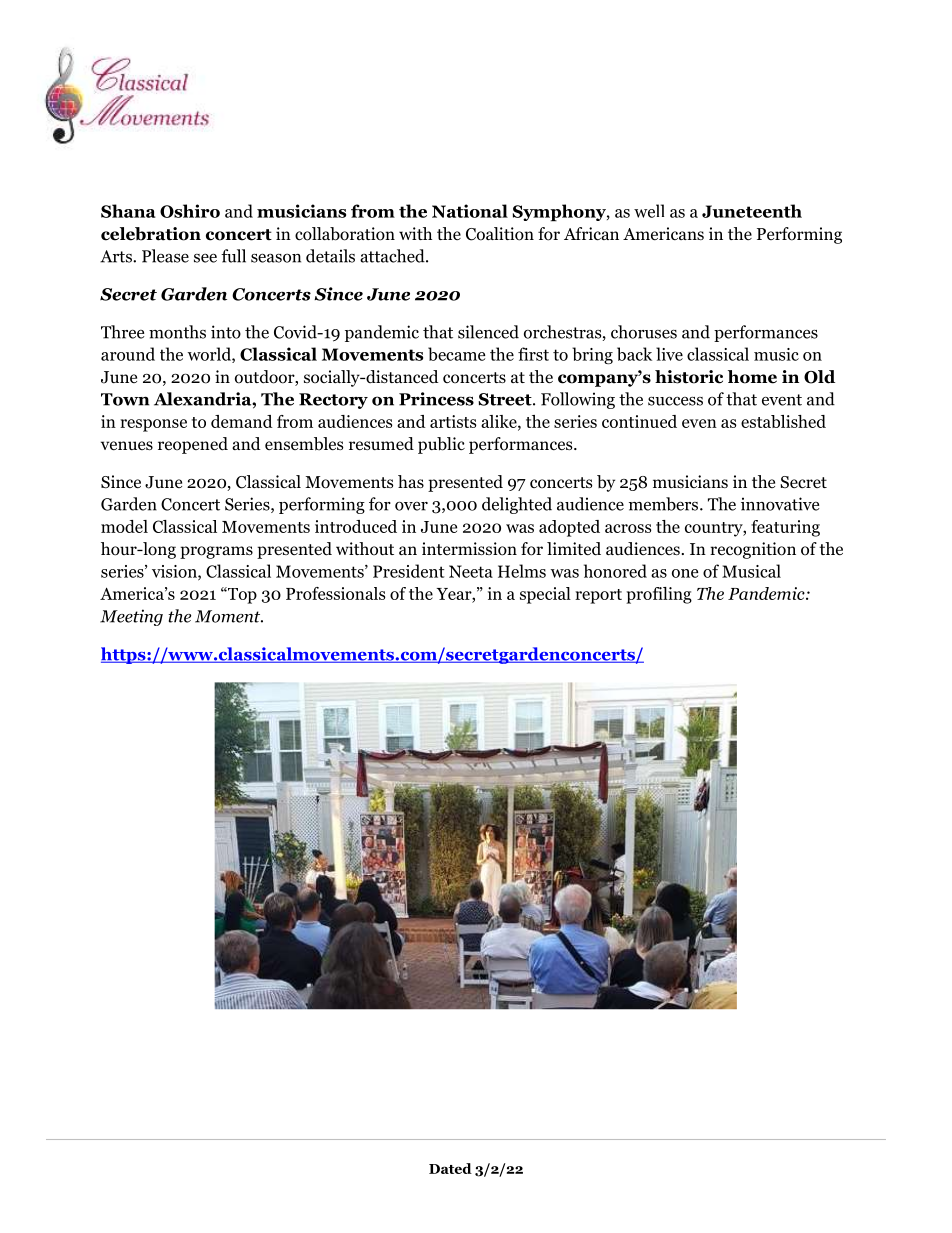  Describe the element at coordinates (685, 573) in the screenshot. I see `one` at that location.
